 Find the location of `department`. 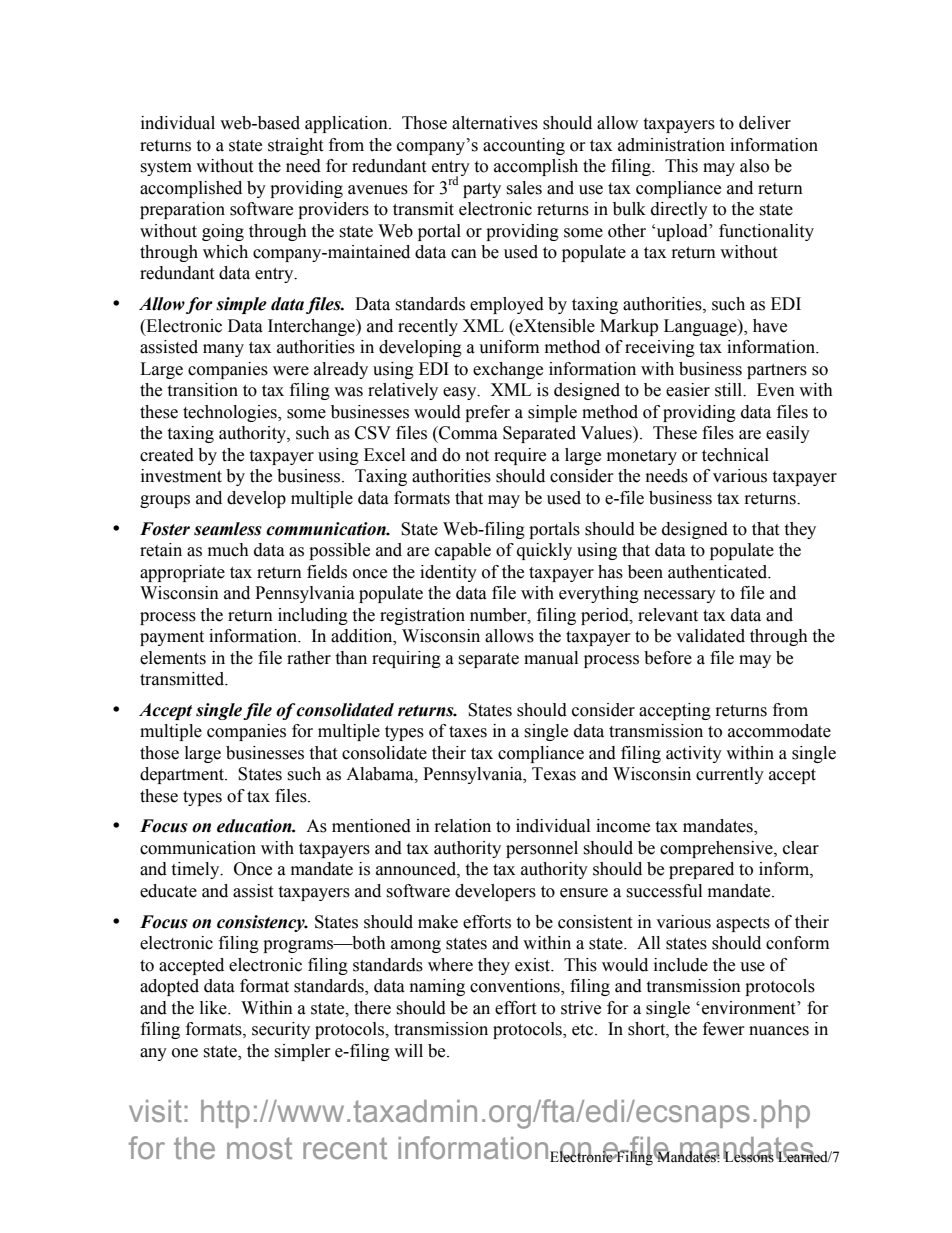

department is located at coordinates (183, 775).
